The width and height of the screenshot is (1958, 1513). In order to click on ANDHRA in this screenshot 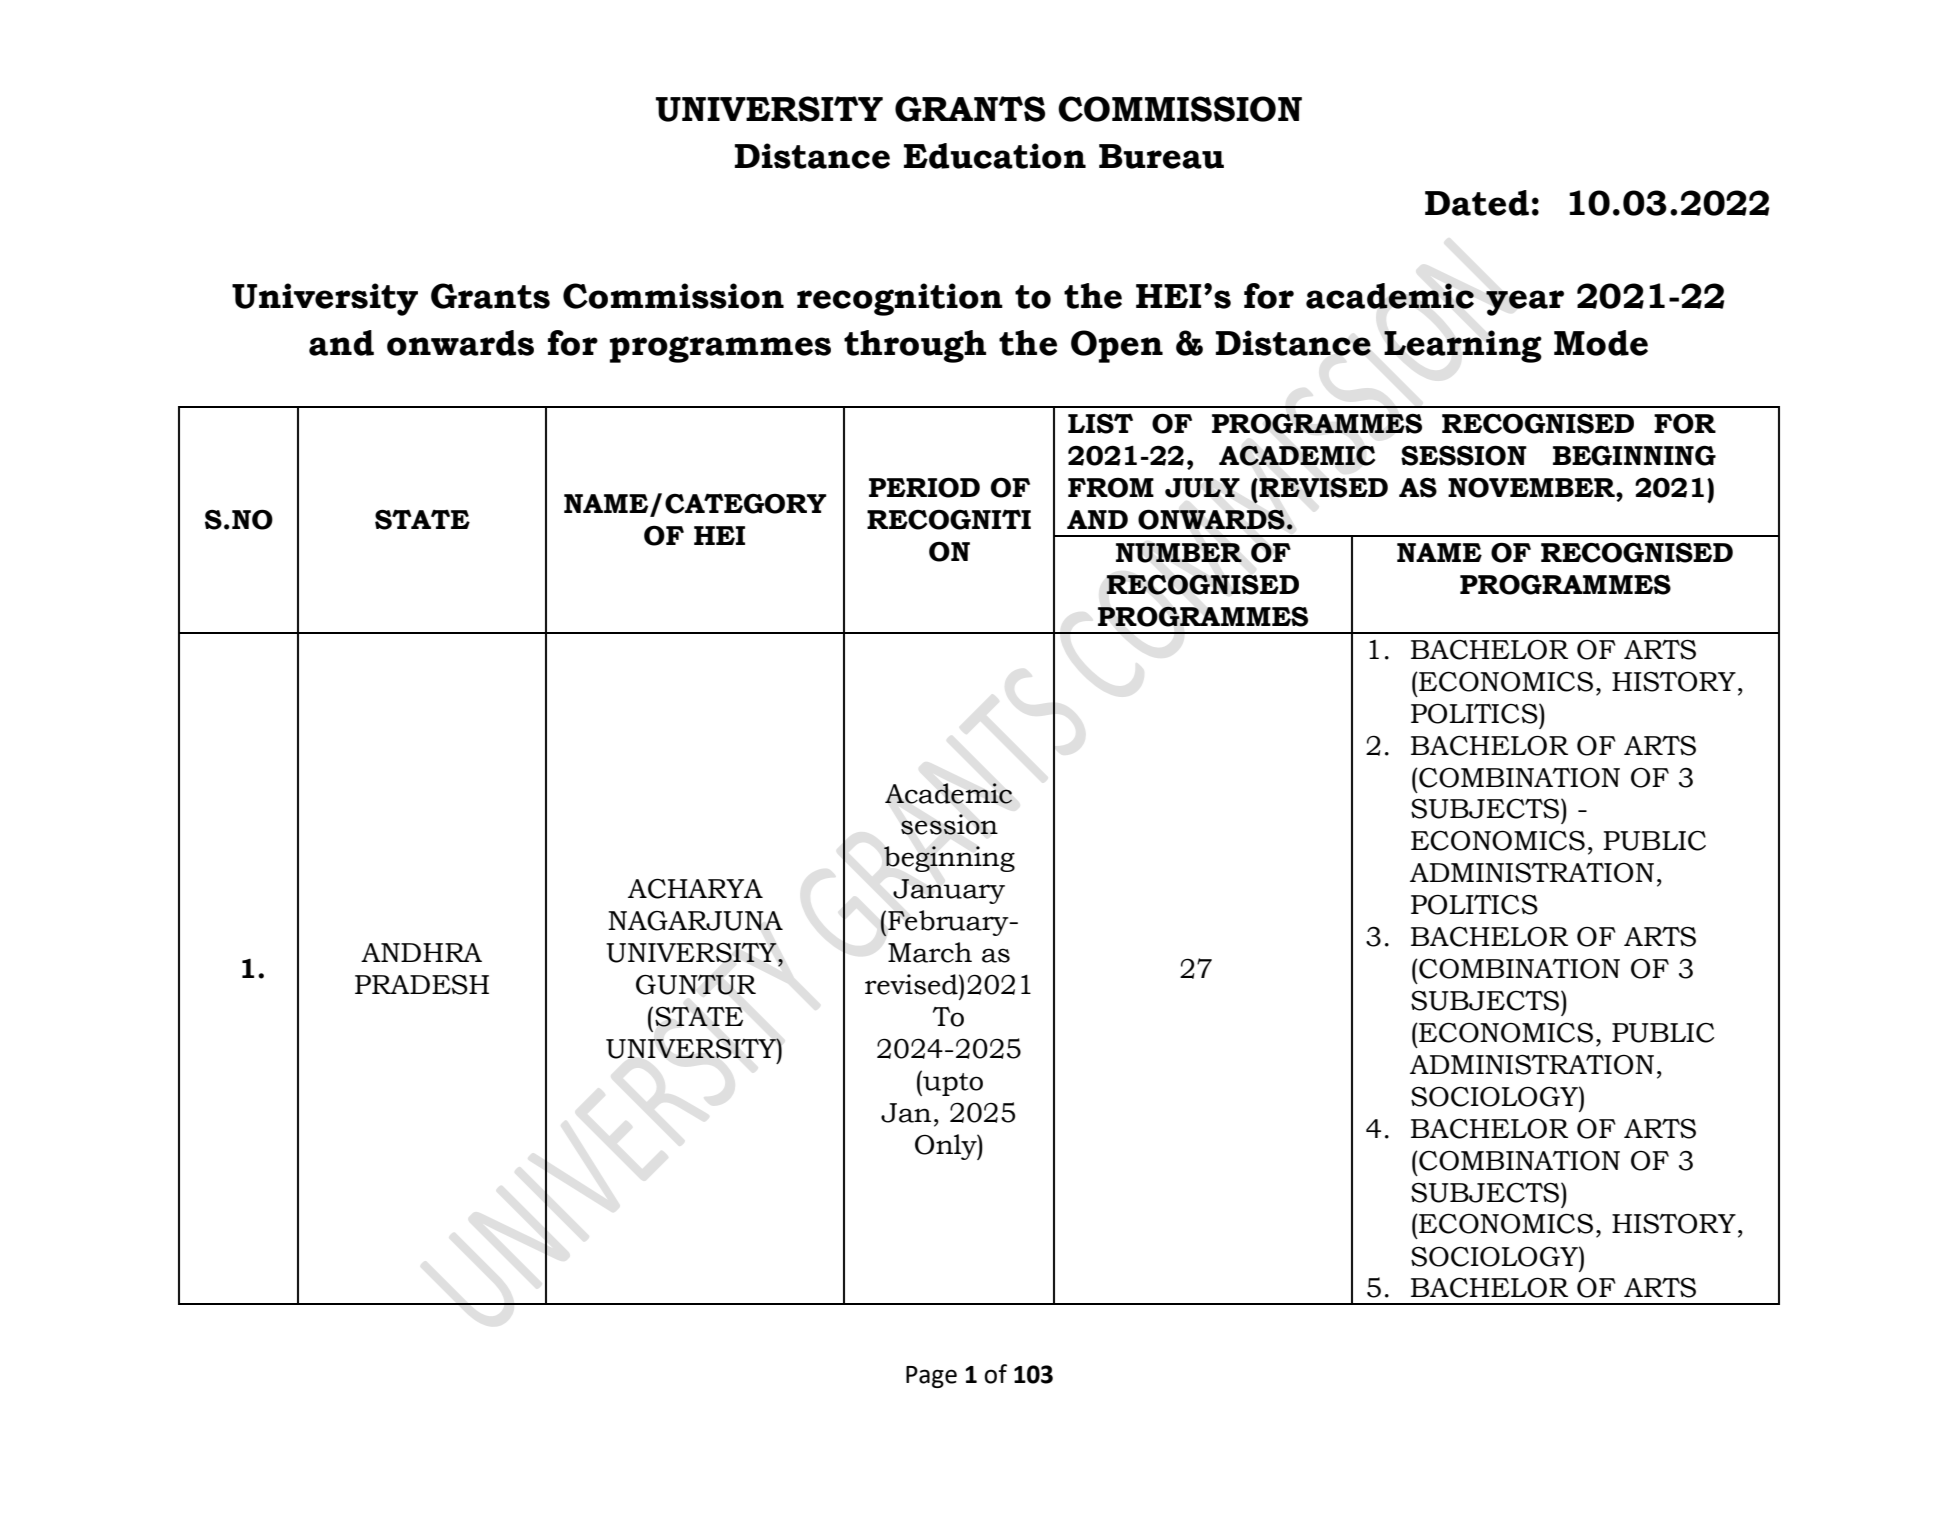, I will do `click(421, 952)`.
